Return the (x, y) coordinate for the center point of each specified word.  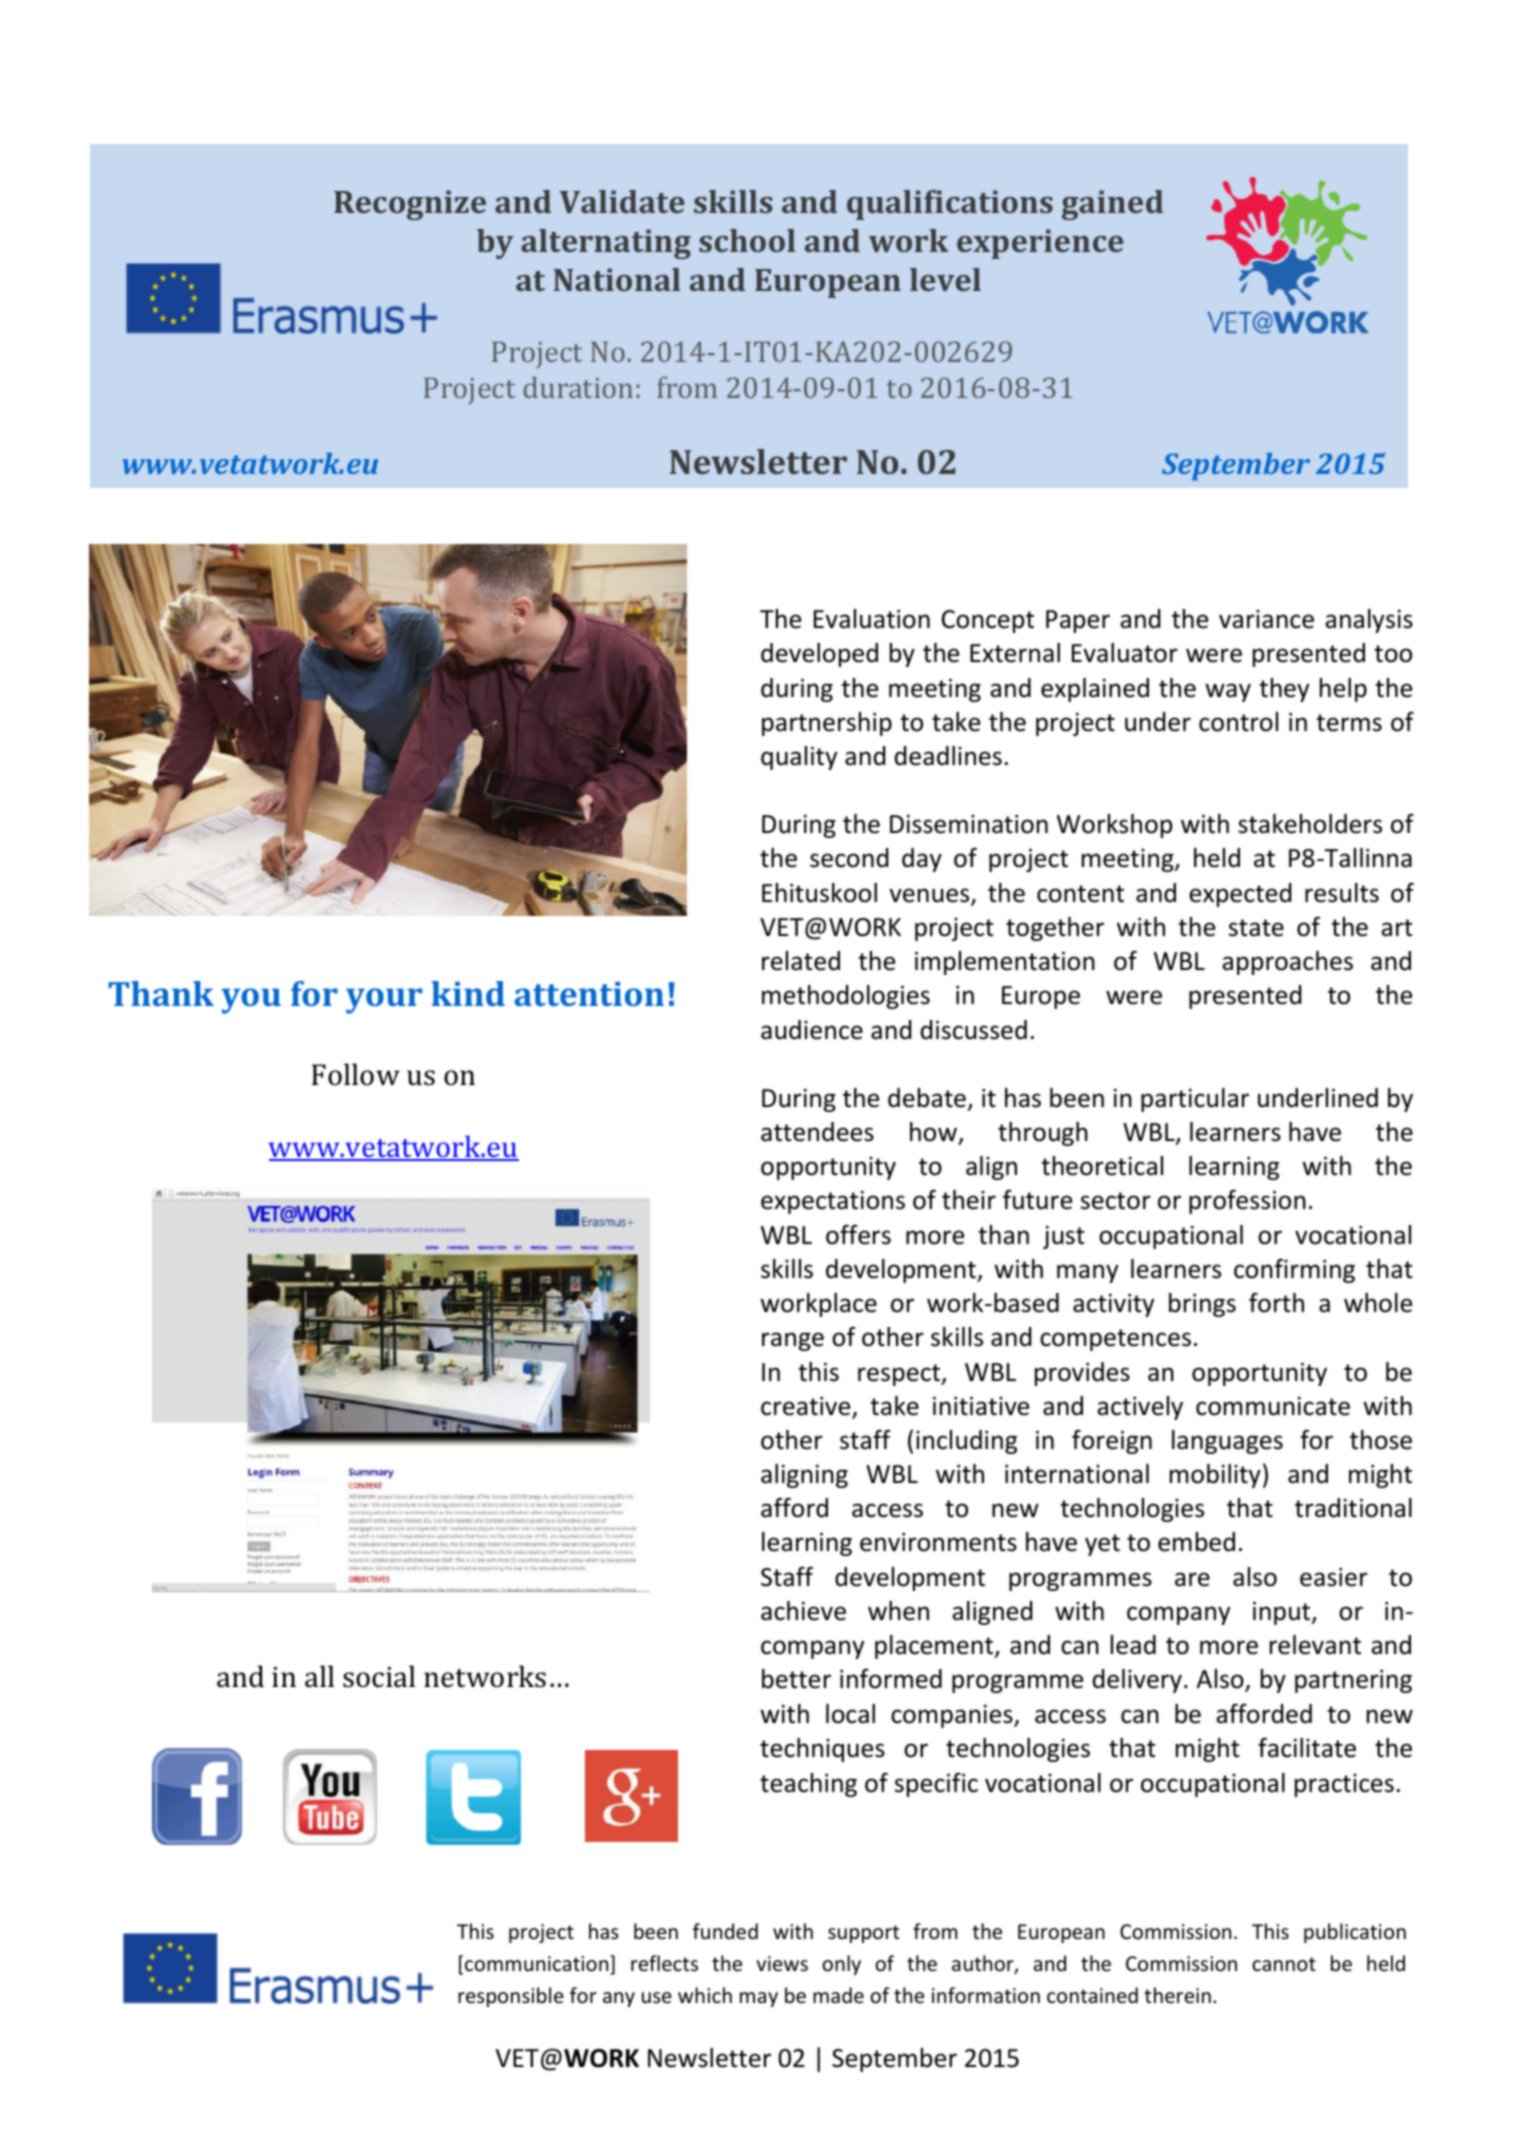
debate (927, 1098)
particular (1195, 1100)
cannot (1284, 1964)
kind (468, 993)
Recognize (410, 205)
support (863, 1934)
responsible (511, 1997)
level (945, 279)
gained (1112, 205)
